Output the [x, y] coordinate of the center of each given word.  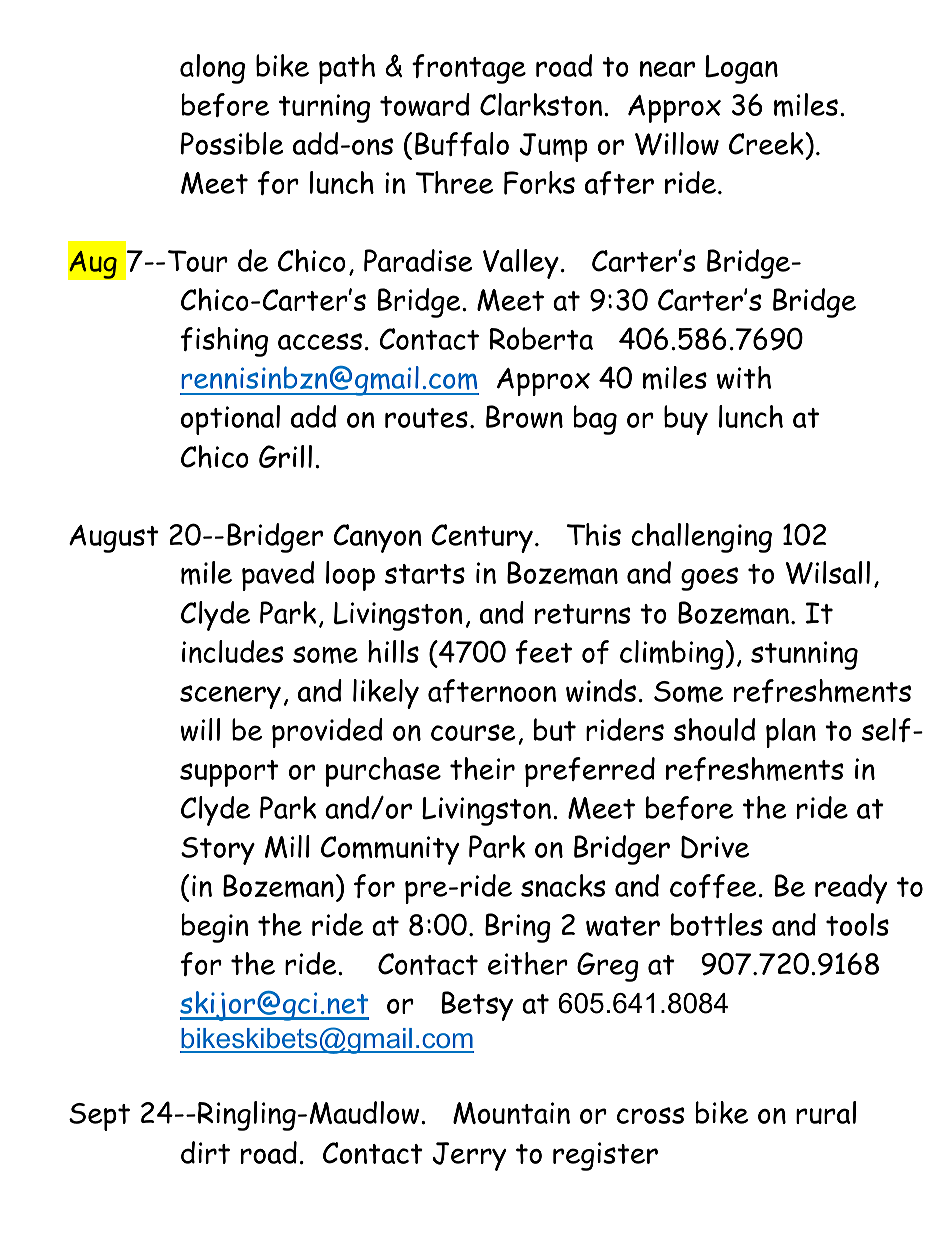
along [212, 69]
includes [232, 651]
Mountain [511, 1113]
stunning [804, 655]
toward [425, 104]
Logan [741, 69]
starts [425, 574]
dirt [205, 1152]
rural [826, 1112]
